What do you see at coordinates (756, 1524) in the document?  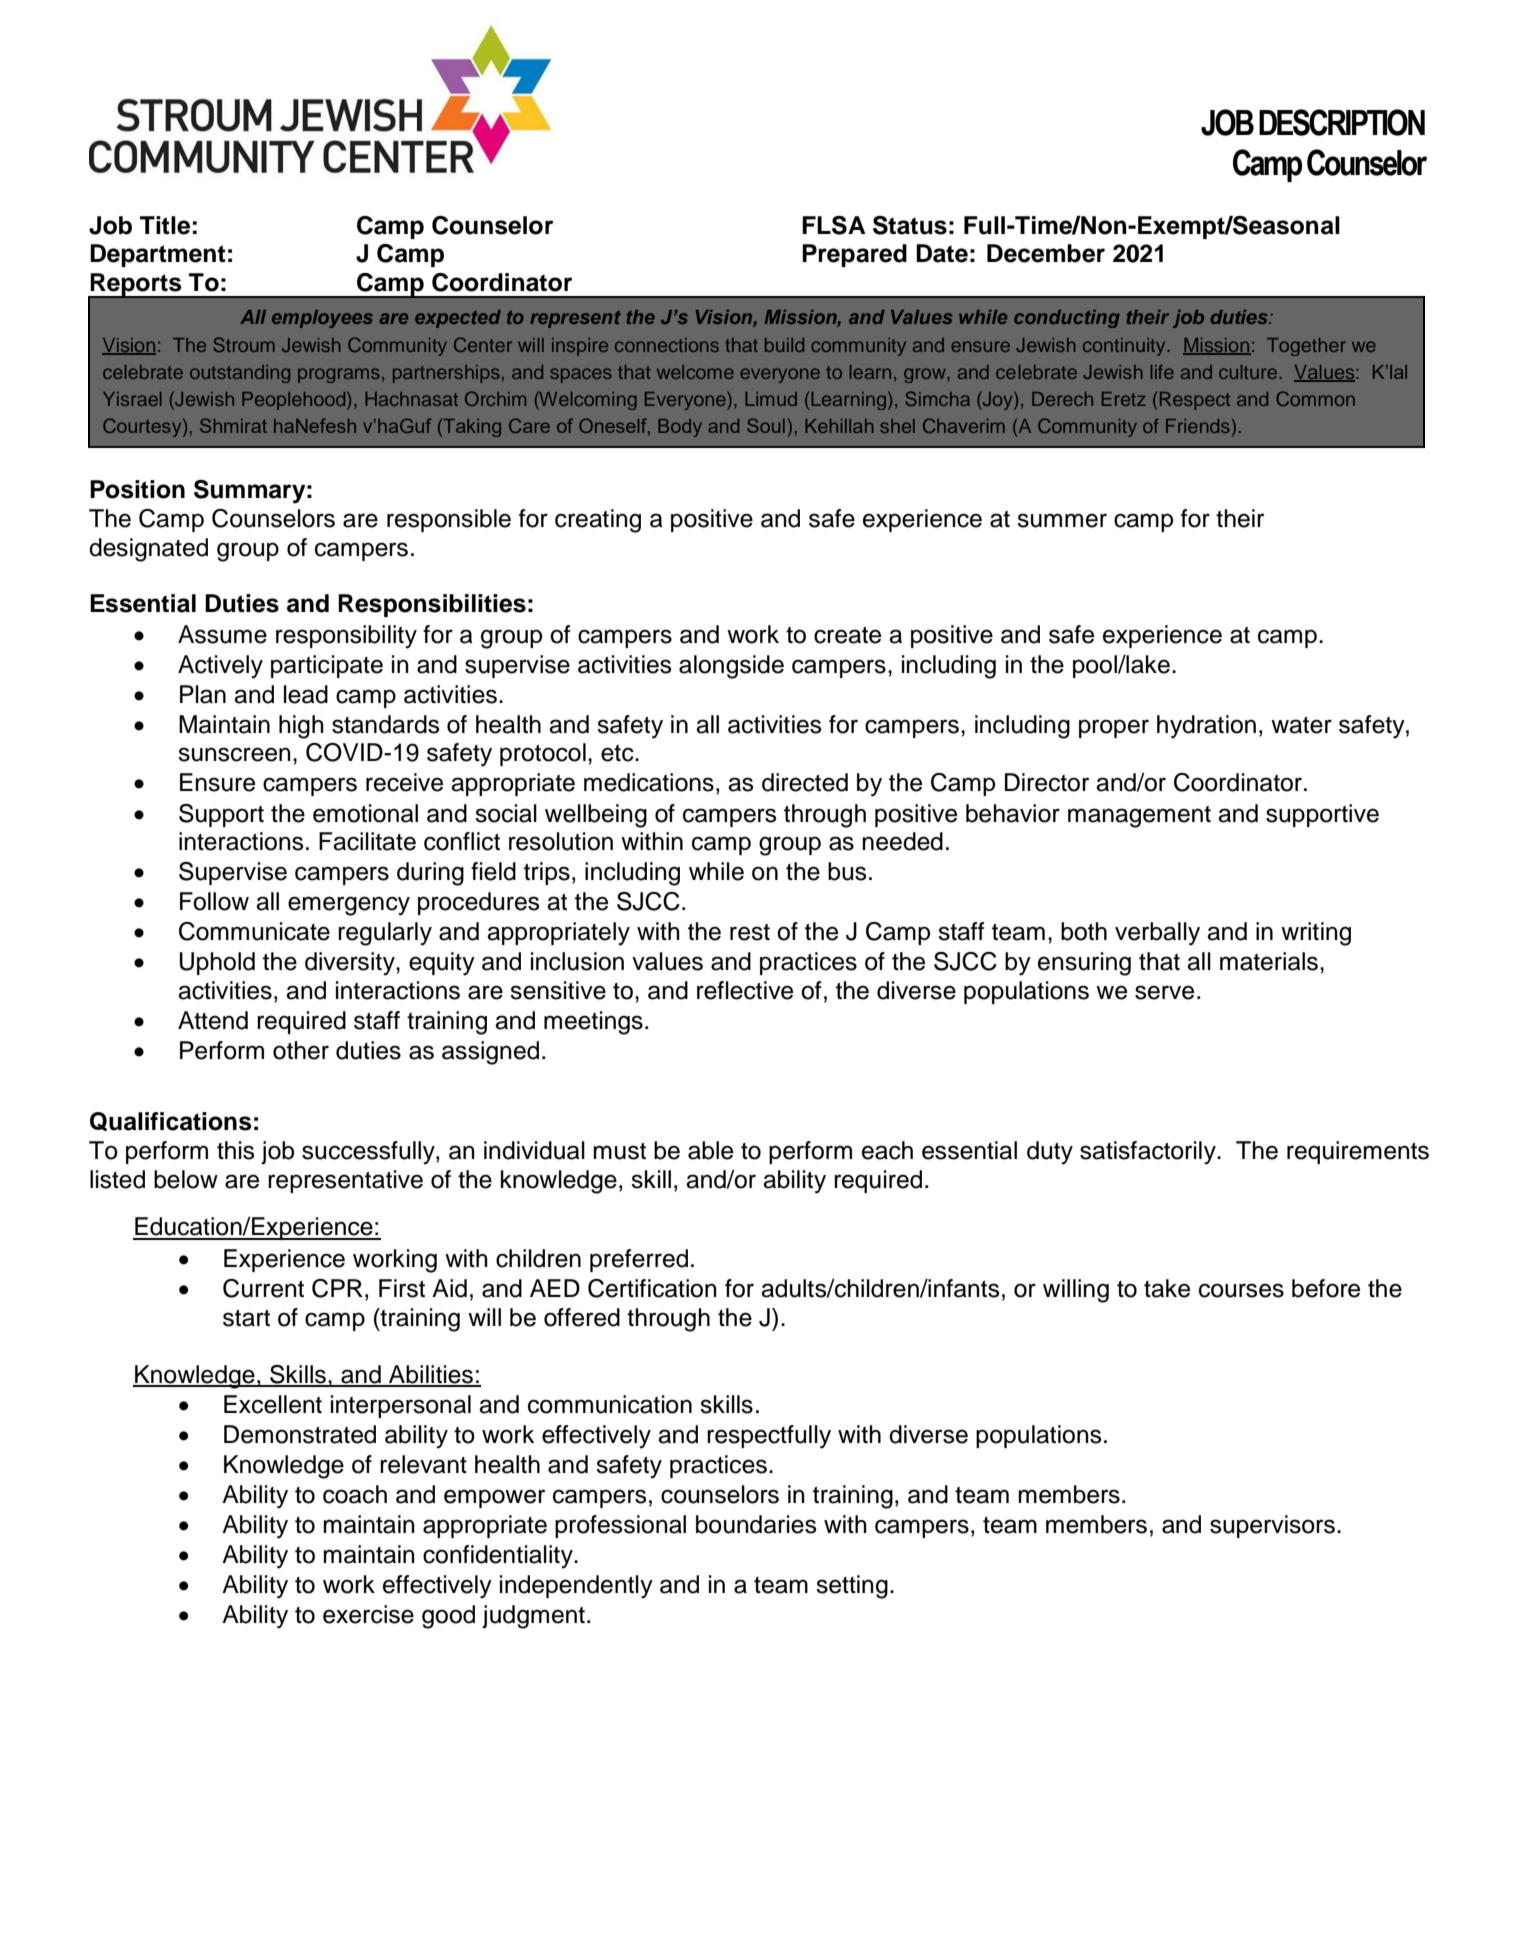 I see `boundaries` at bounding box center [756, 1524].
